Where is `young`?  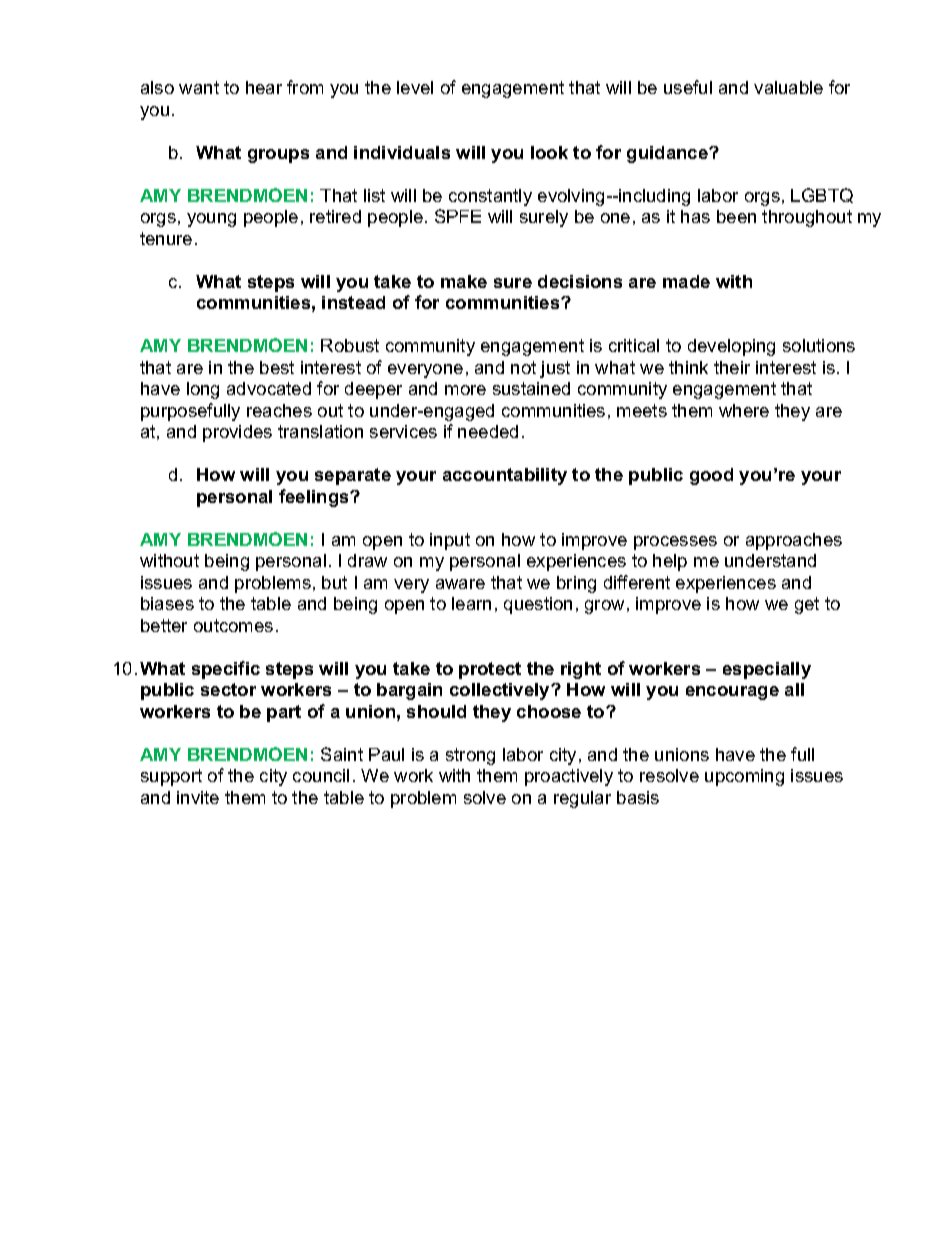
young is located at coordinates (211, 220).
